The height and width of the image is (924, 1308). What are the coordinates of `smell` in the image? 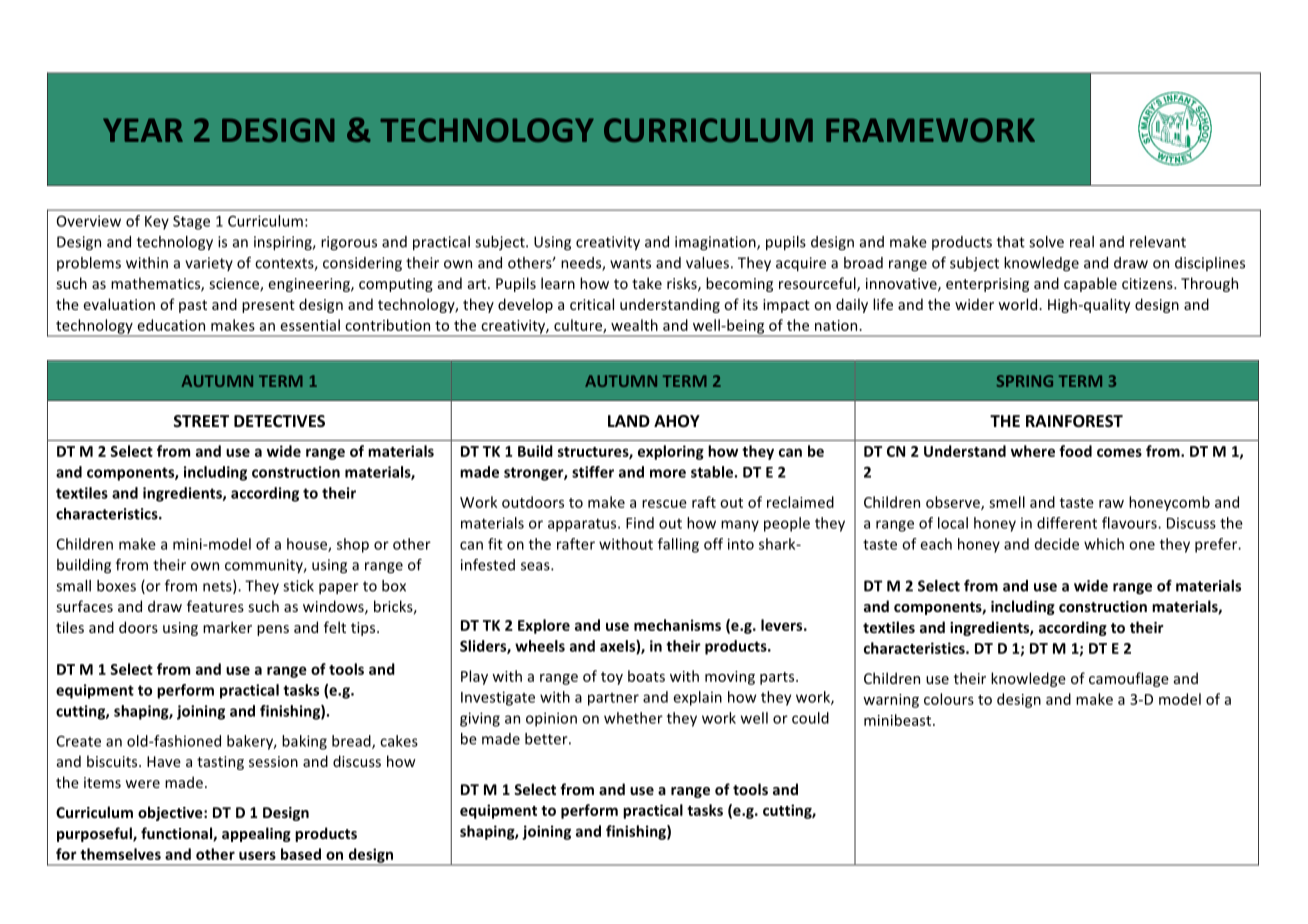 It's located at (1007, 502).
